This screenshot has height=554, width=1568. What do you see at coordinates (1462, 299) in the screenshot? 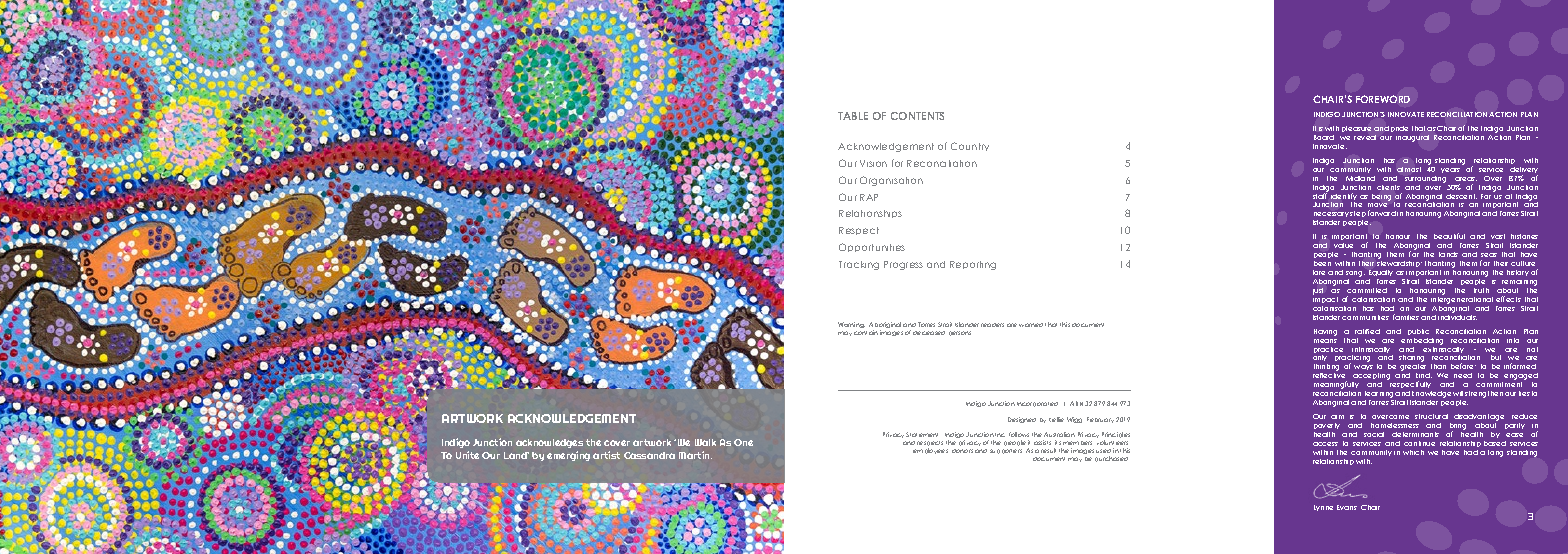
I see `intergenerational` at bounding box center [1462, 299].
